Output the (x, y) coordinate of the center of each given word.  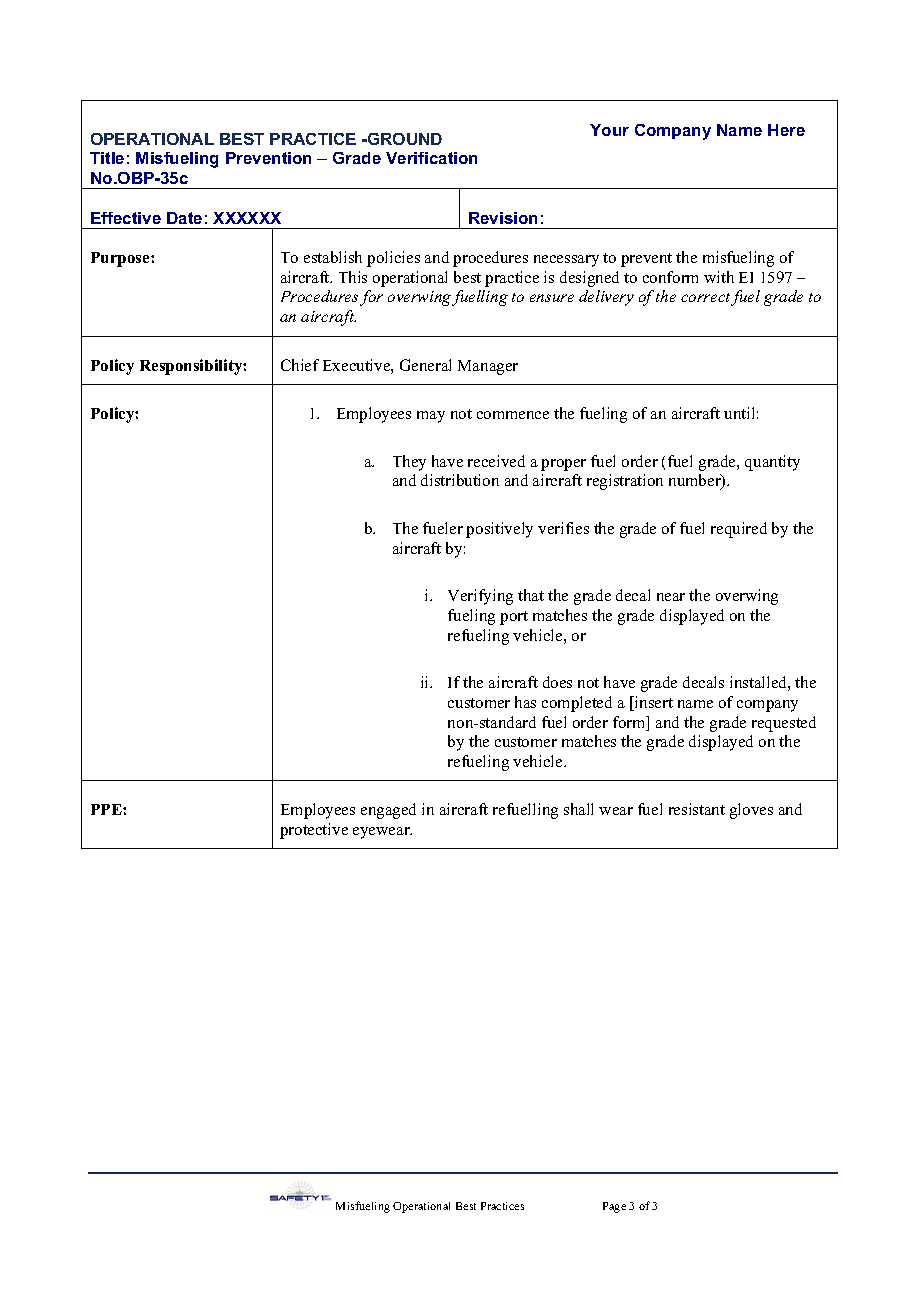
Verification (431, 158)
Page (614, 1207)
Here (786, 130)
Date (184, 218)
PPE (107, 809)
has (525, 702)
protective (314, 831)
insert (653, 703)
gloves (751, 811)
